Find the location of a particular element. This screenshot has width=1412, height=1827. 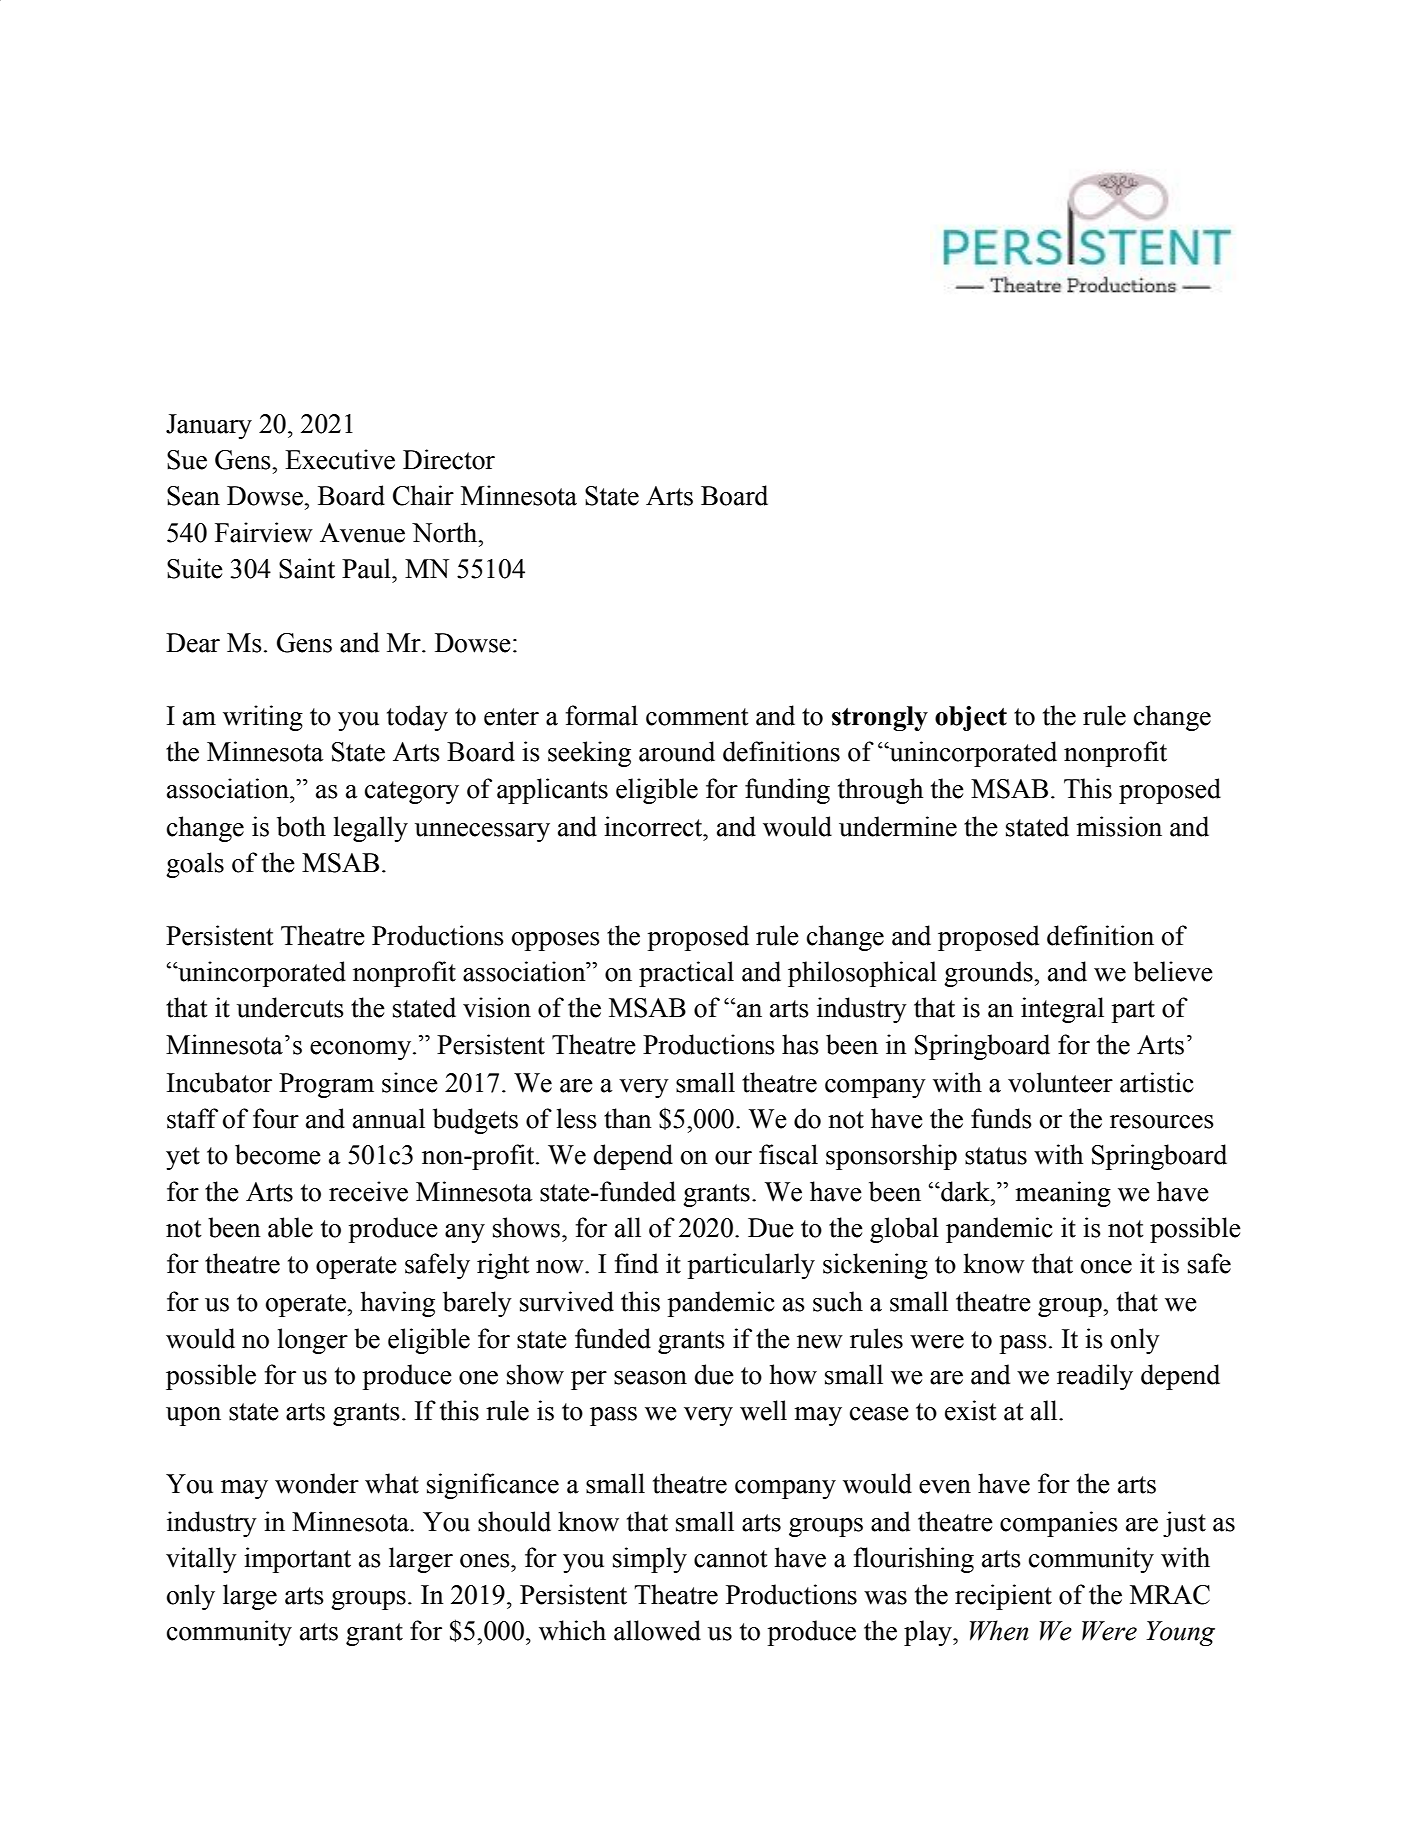

find is located at coordinates (636, 1263).
